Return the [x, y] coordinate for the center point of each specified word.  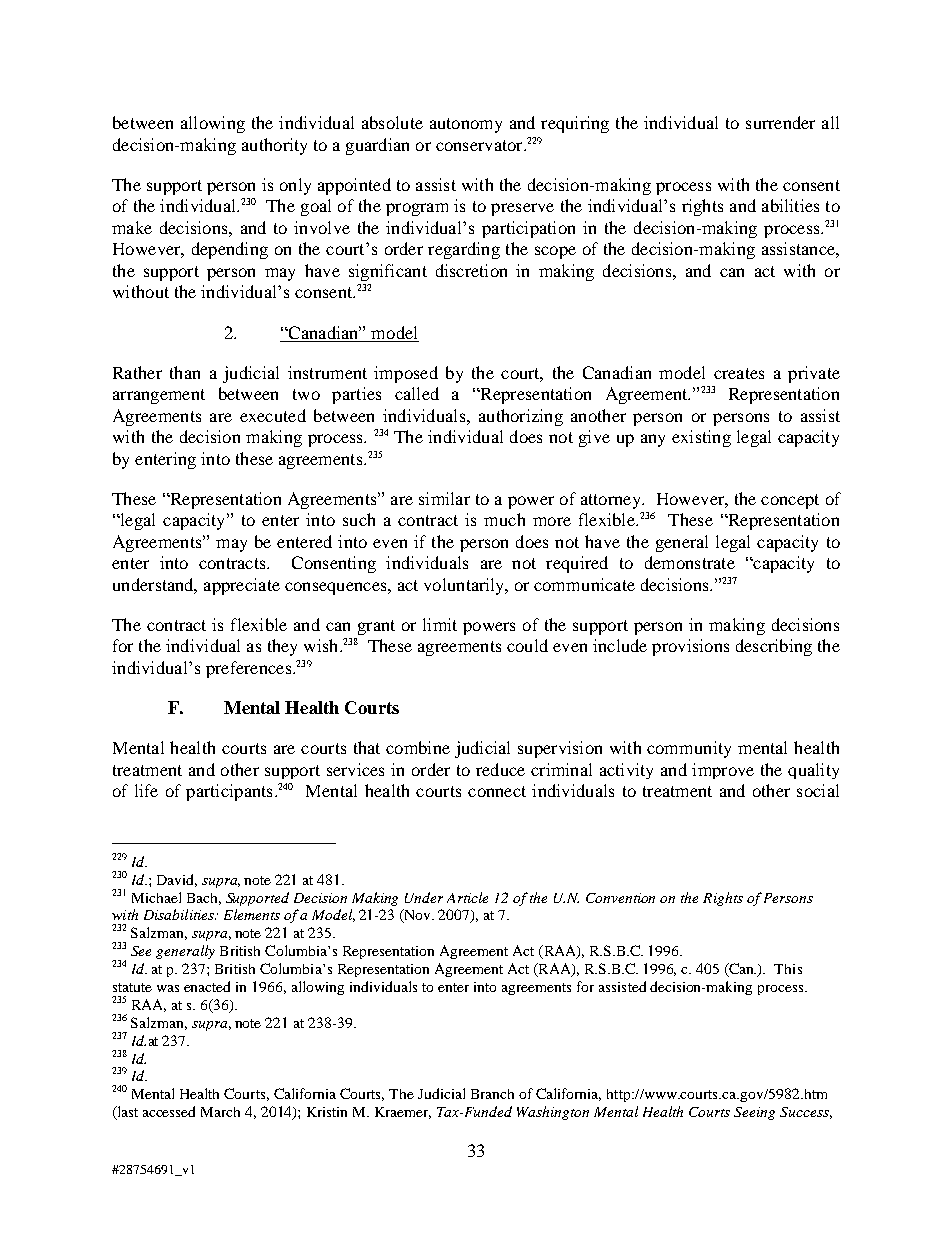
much [504, 519]
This [788, 969]
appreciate [242, 586]
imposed [406, 374]
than [185, 372]
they [282, 647]
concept [790, 501]
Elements [252, 914]
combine [418, 747]
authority [274, 146]
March [220, 1112]
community [689, 749]
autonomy [466, 125]
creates [739, 373]
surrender [780, 122]
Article [467, 897]
